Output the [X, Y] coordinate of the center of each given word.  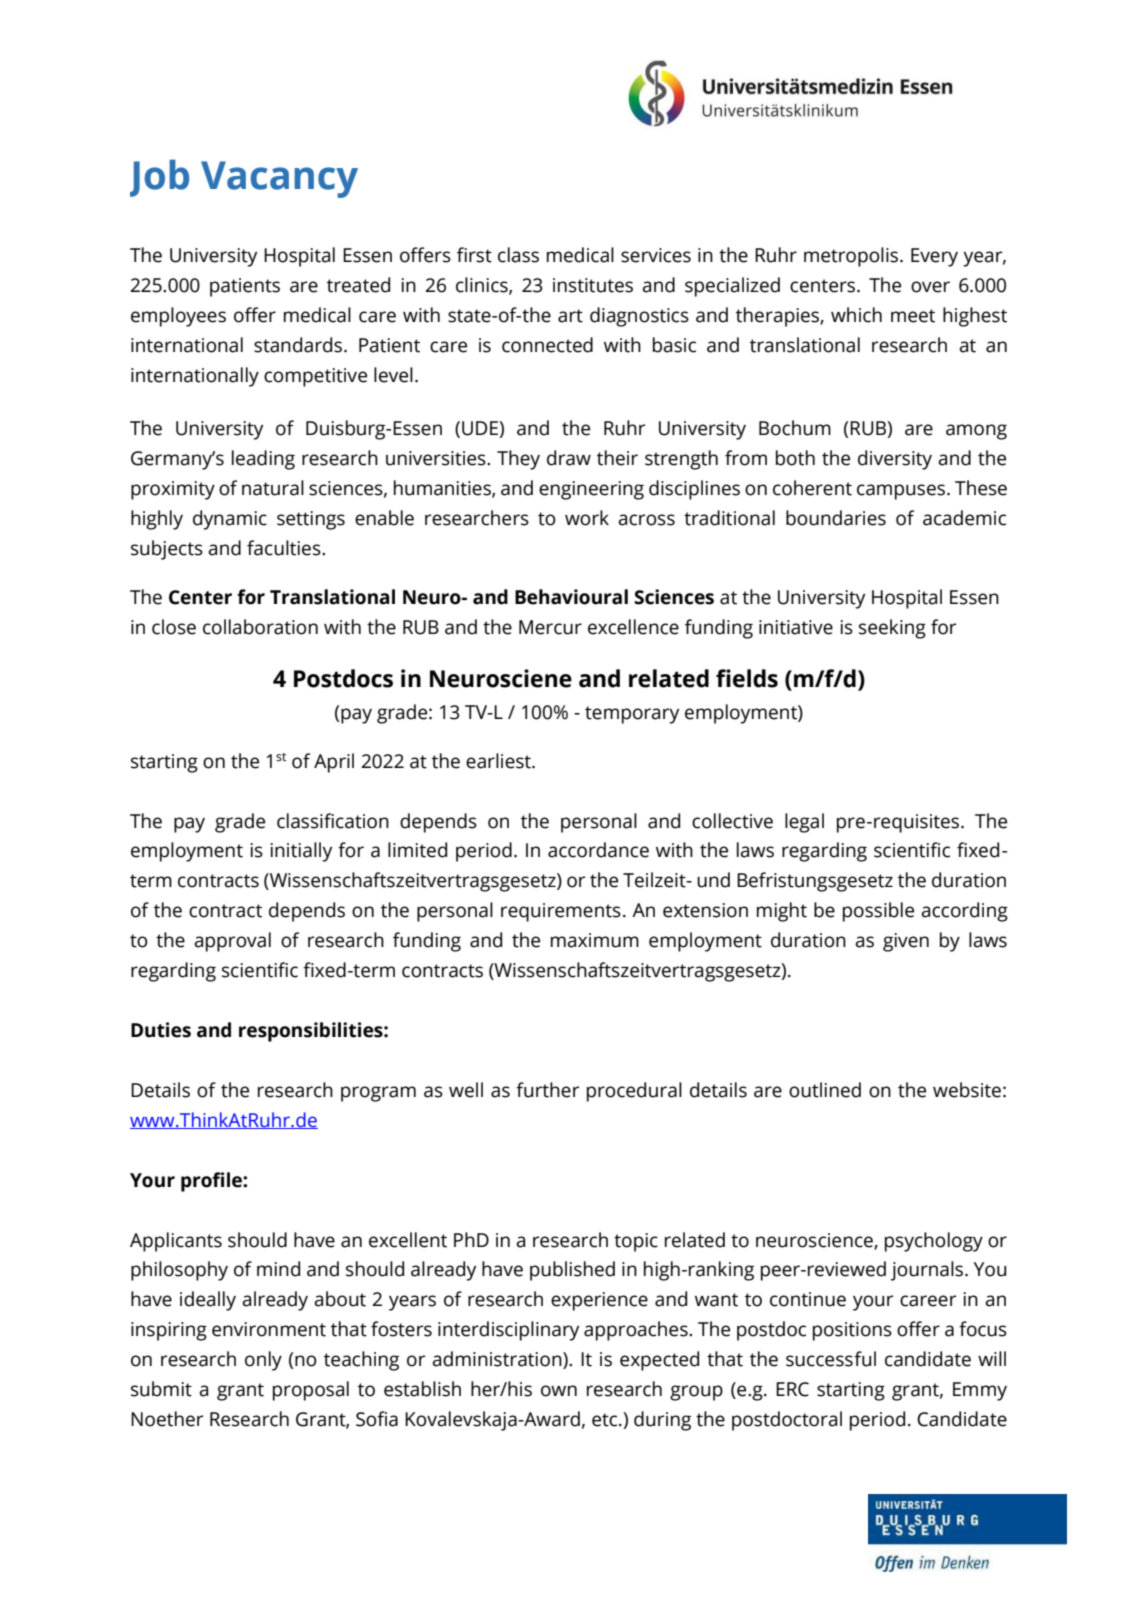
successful [831, 1359]
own [559, 1391]
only [263, 1361]
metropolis [852, 257]
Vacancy [279, 179]
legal [804, 823]
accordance [598, 850]
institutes [593, 285]
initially [301, 852]
